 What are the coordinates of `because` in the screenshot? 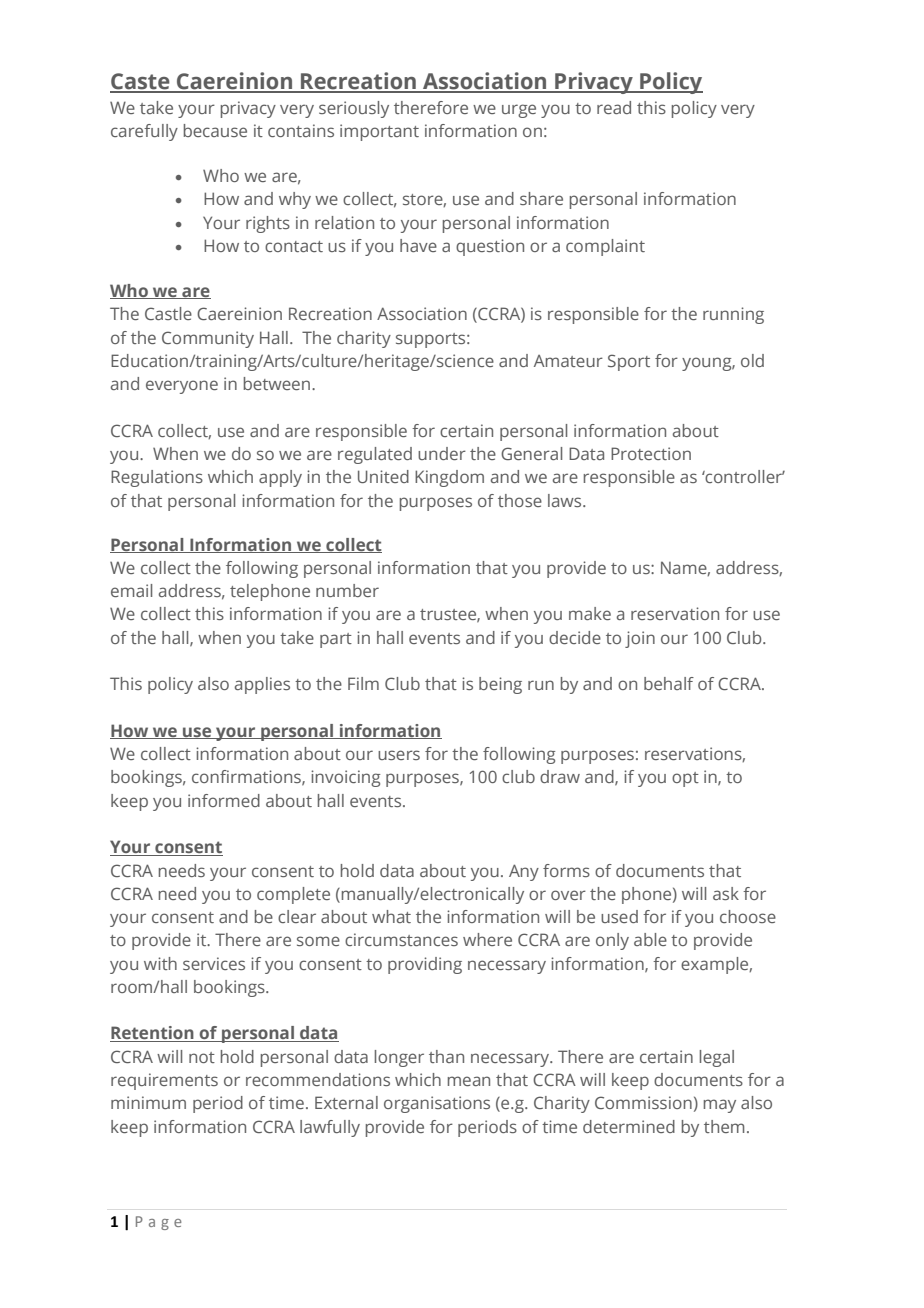 It's located at (215, 130).
